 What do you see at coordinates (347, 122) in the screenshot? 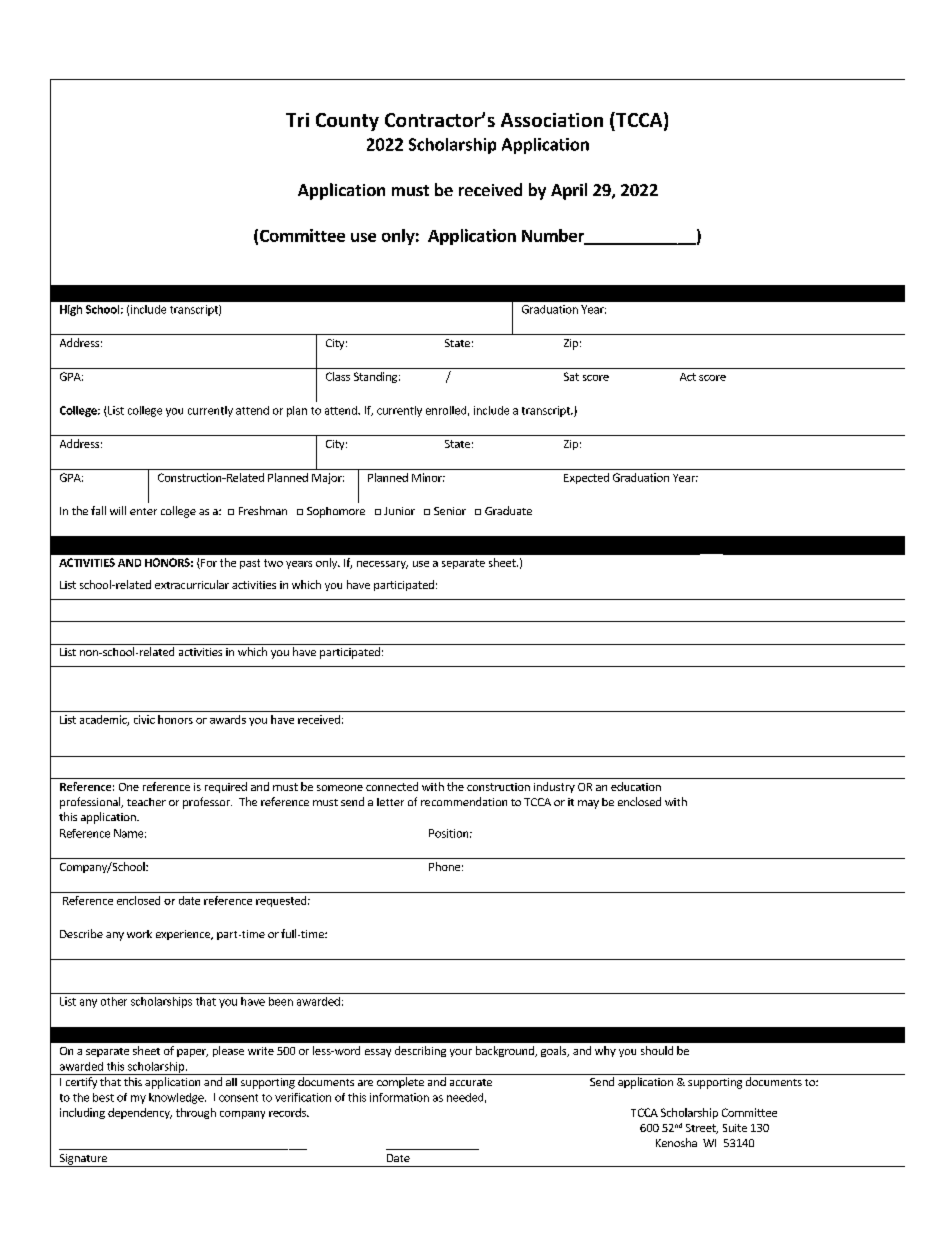
I see `County` at bounding box center [347, 122].
